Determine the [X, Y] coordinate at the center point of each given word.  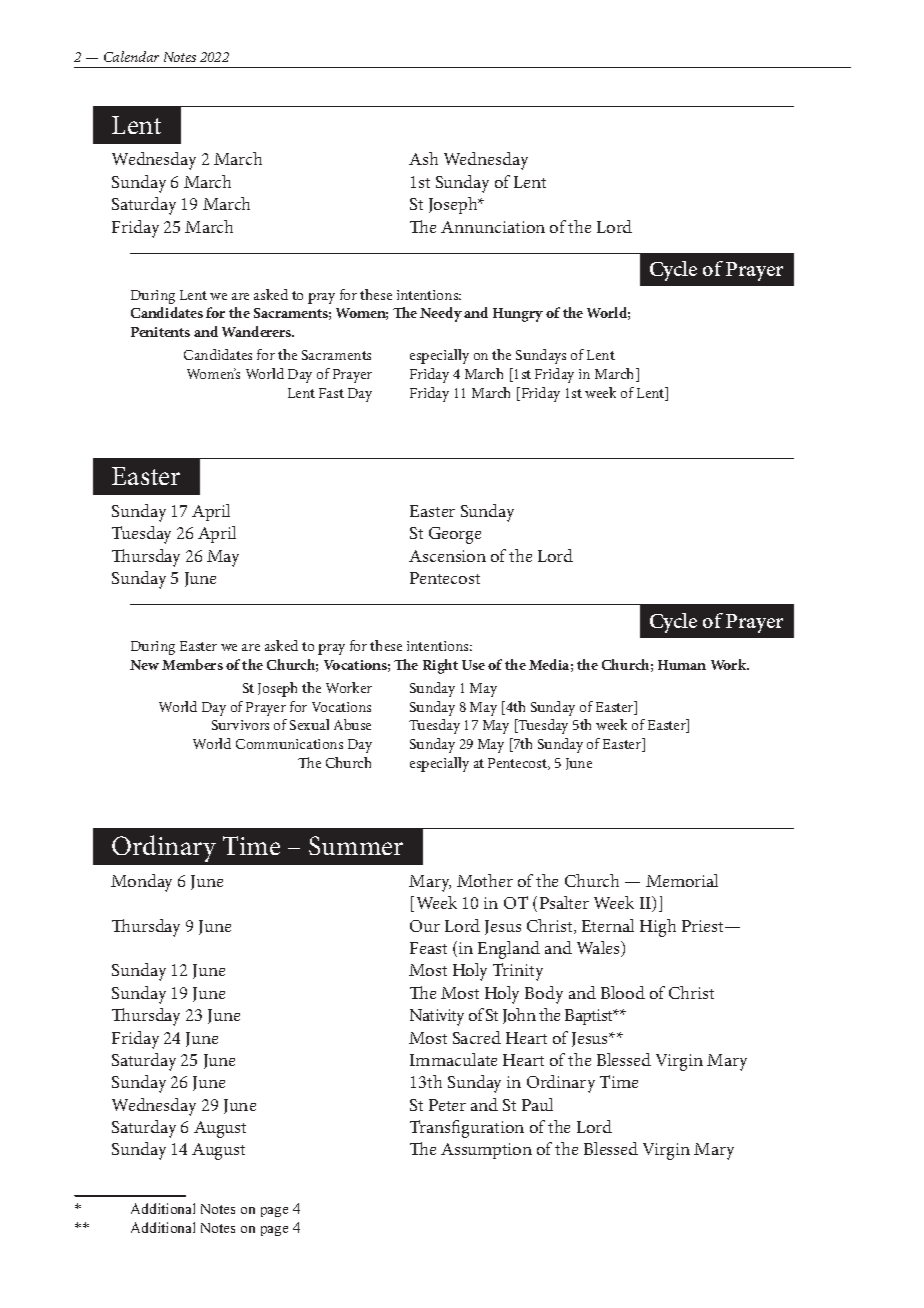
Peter [447, 1105]
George [455, 535]
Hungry [518, 315]
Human [682, 665]
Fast [331, 393]
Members [192, 664]
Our [425, 926]
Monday [141, 883]
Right [440, 666]
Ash [423, 158]
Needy [441, 314]
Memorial [682, 880]
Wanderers [258, 331]
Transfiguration [467, 1129]
